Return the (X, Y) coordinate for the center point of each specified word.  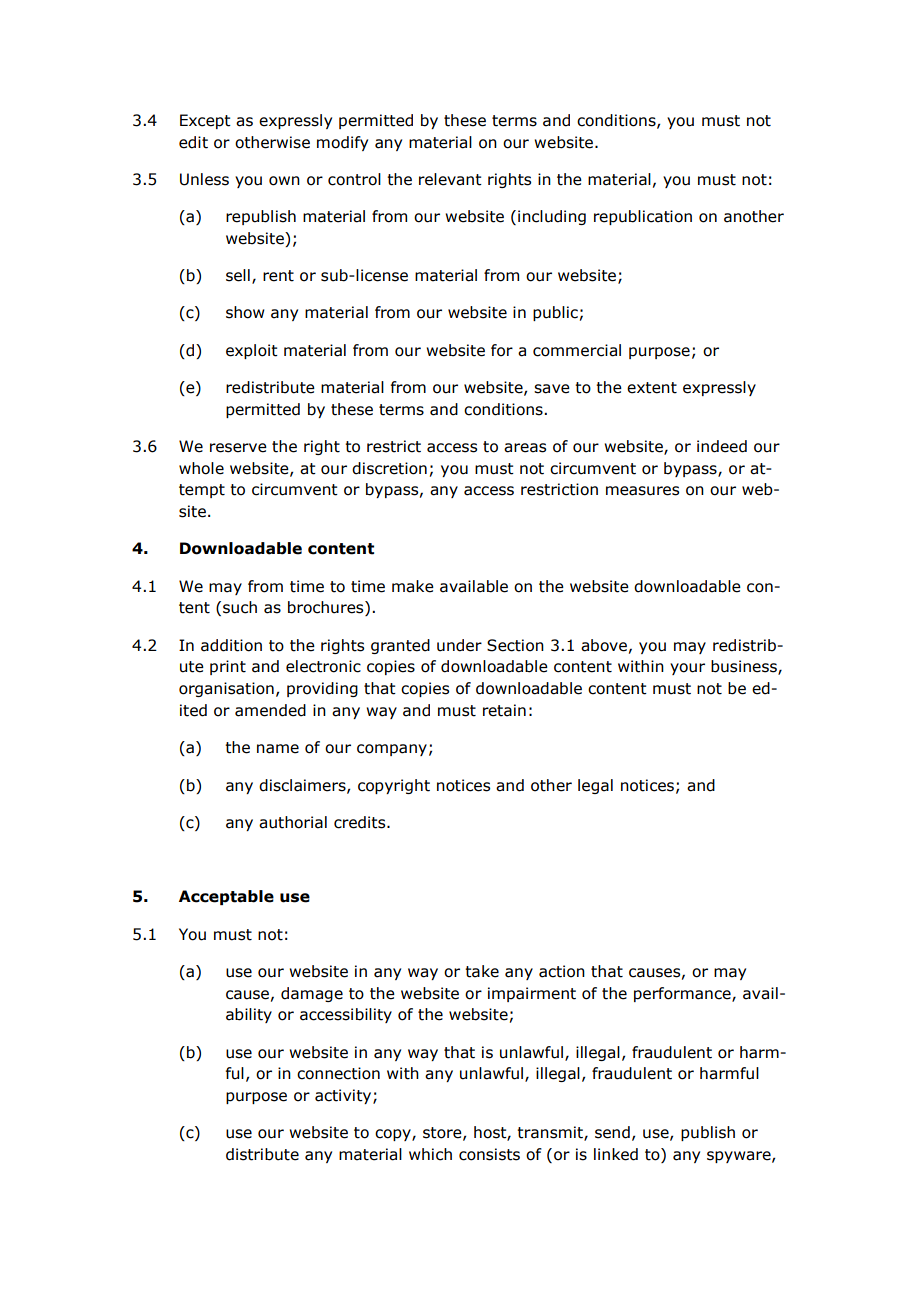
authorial (293, 822)
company (392, 750)
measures (642, 491)
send (612, 1132)
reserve (238, 448)
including (552, 217)
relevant (450, 179)
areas (525, 448)
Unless (204, 179)
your (687, 669)
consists (489, 1154)
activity (344, 1096)
